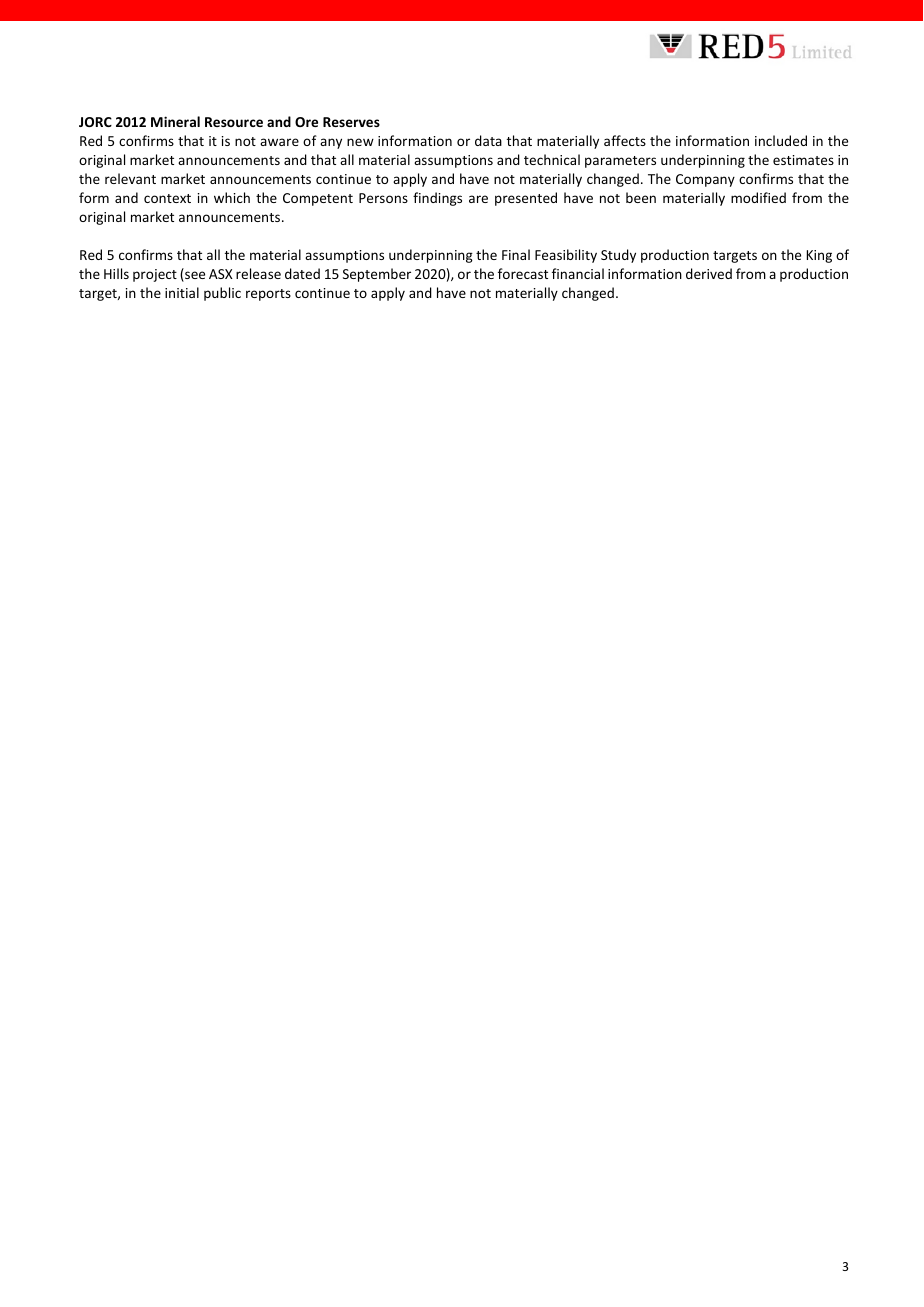 The image size is (924, 1307). Describe the element at coordinates (437, 199) in the screenshot. I see `findings` at that location.
